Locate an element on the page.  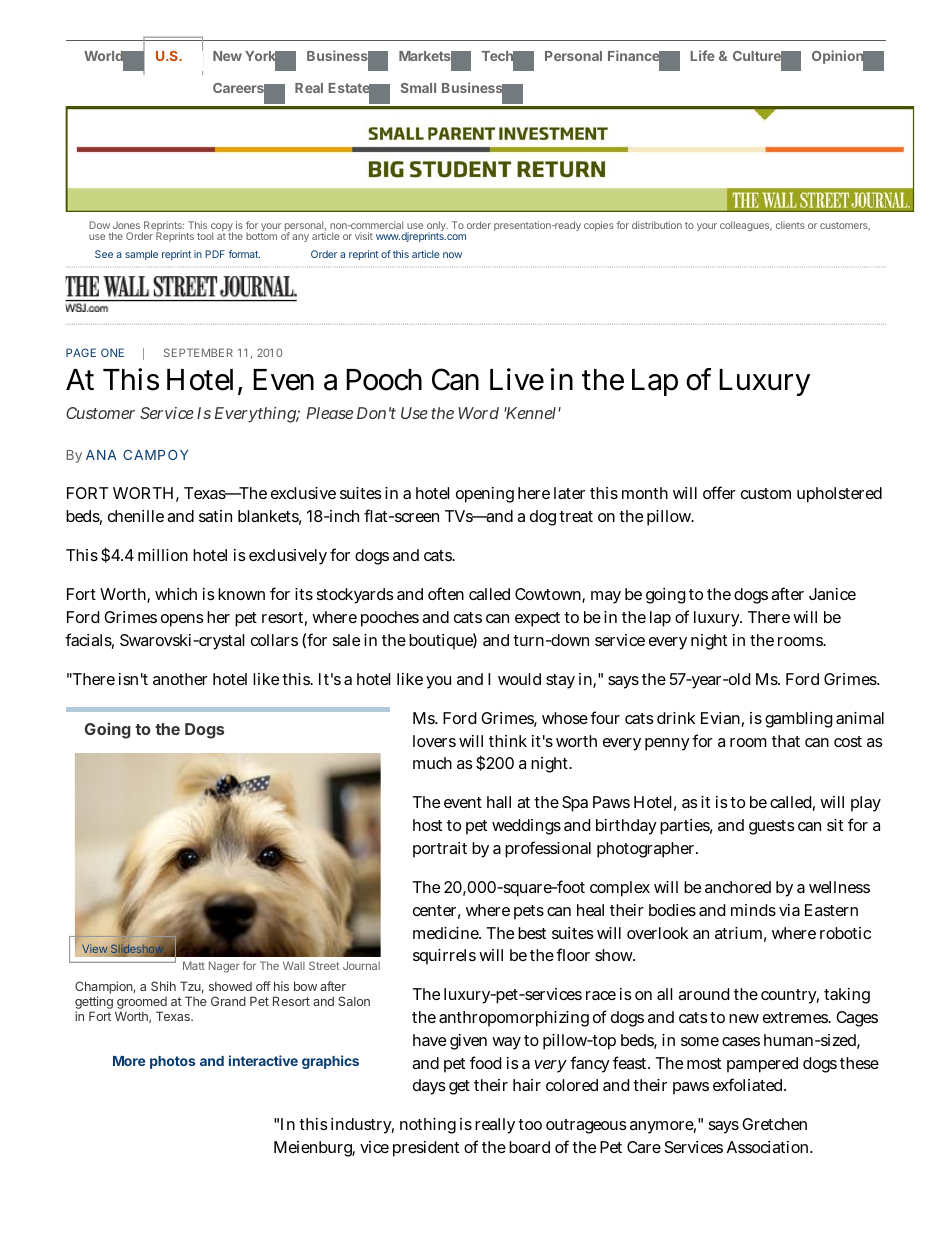
photos is located at coordinates (172, 1062).
